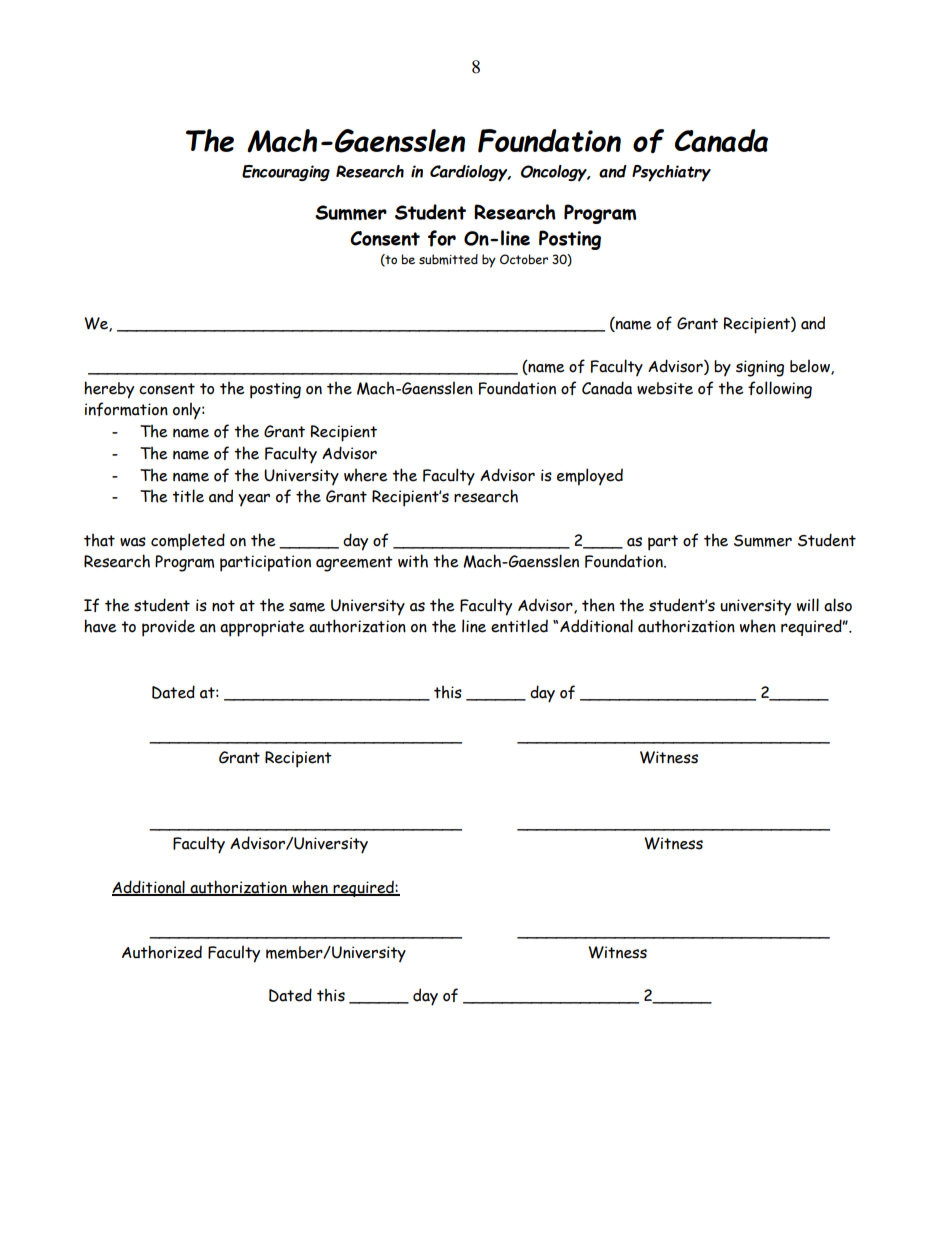 The height and width of the screenshot is (1233, 952). Describe the element at coordinates (413, 561) in the screenshot. I see `with` at that location.
